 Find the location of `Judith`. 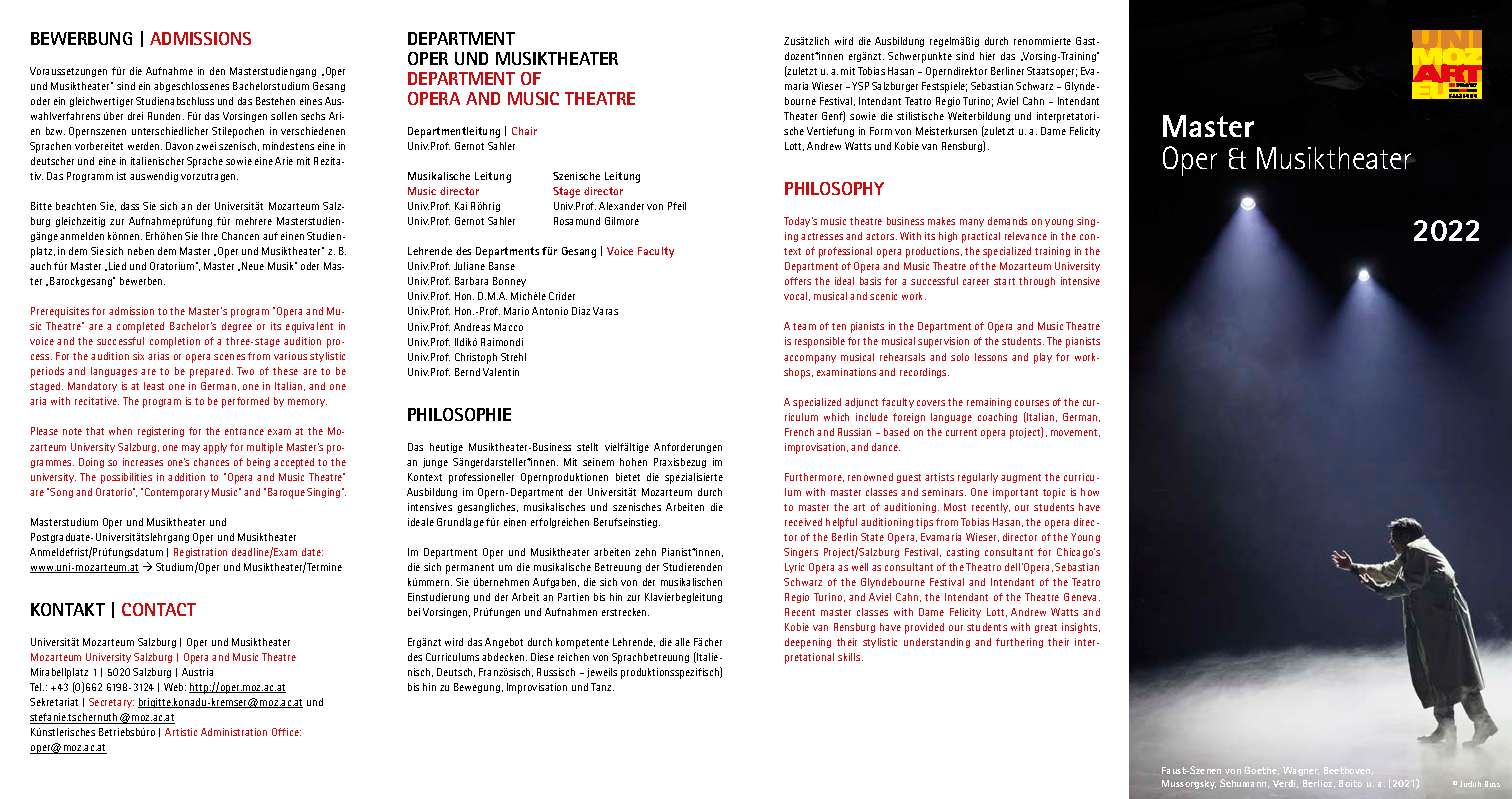

Judith is located at coordinates (1470, 784).
